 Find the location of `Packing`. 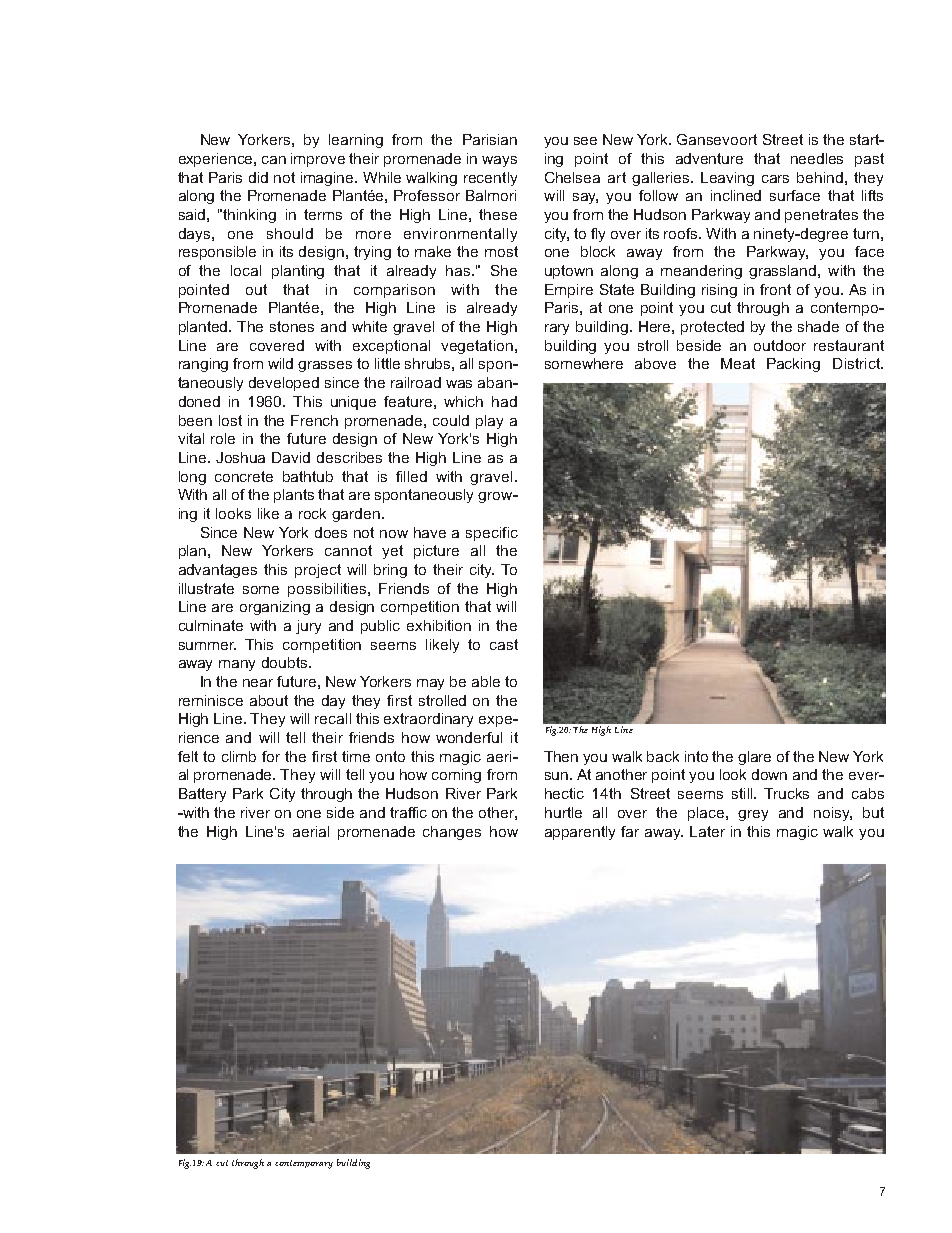

Packing is located at coordinates (793, 365).
